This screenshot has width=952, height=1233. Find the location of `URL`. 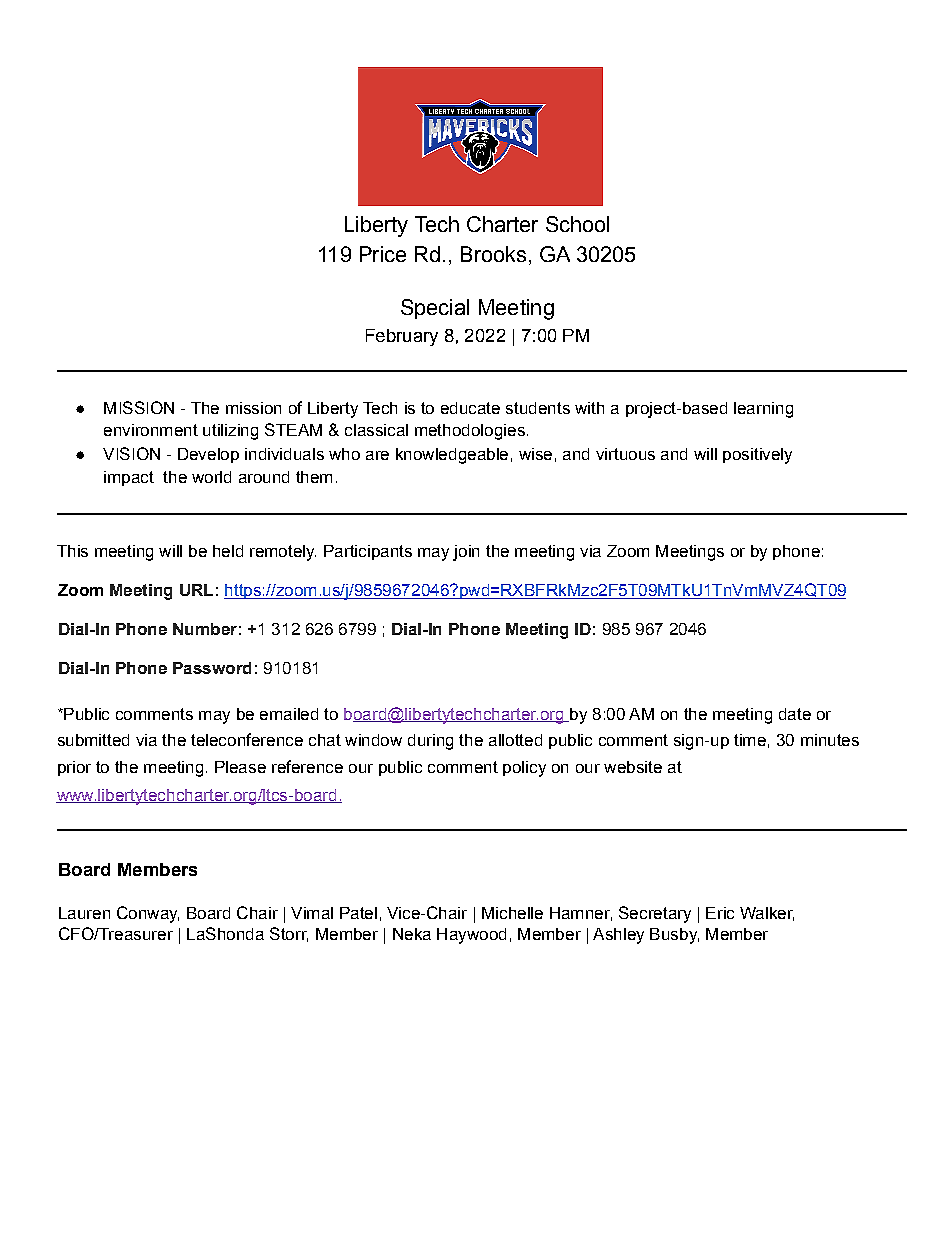

URL is located at coordinates (196, 590).
